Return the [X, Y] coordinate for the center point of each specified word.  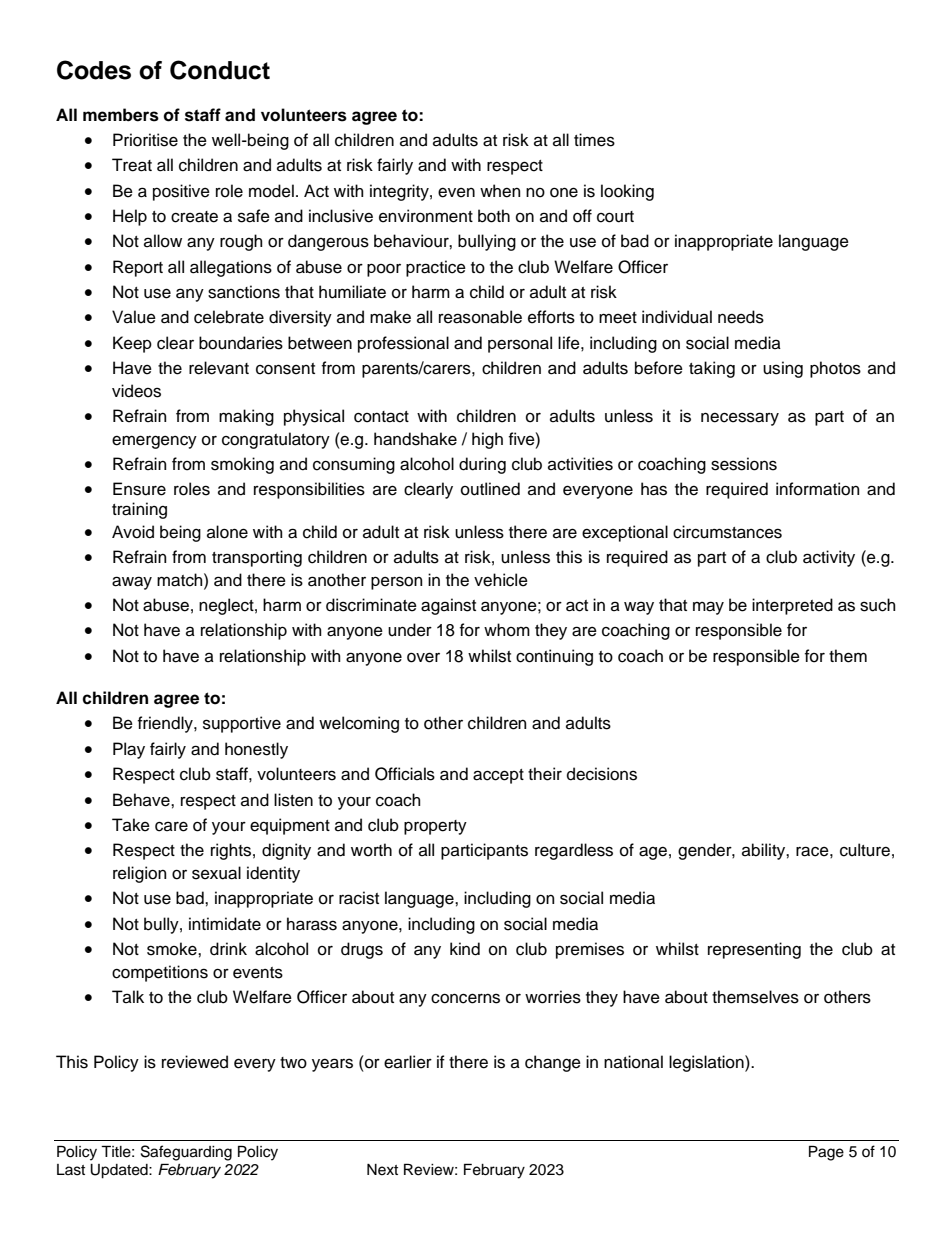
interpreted [792, 606]
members [121, 115]
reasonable [480, 317]
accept [498, 776]
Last [71, 1170]
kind [465, 949]
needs [741, 317]
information [818, 489]
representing [754, 950]
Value [134, 317]
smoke [173, 949]
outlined [490, 489]
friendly [166, 724]
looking [627, 192]
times [594, 140]
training [139, 510]
